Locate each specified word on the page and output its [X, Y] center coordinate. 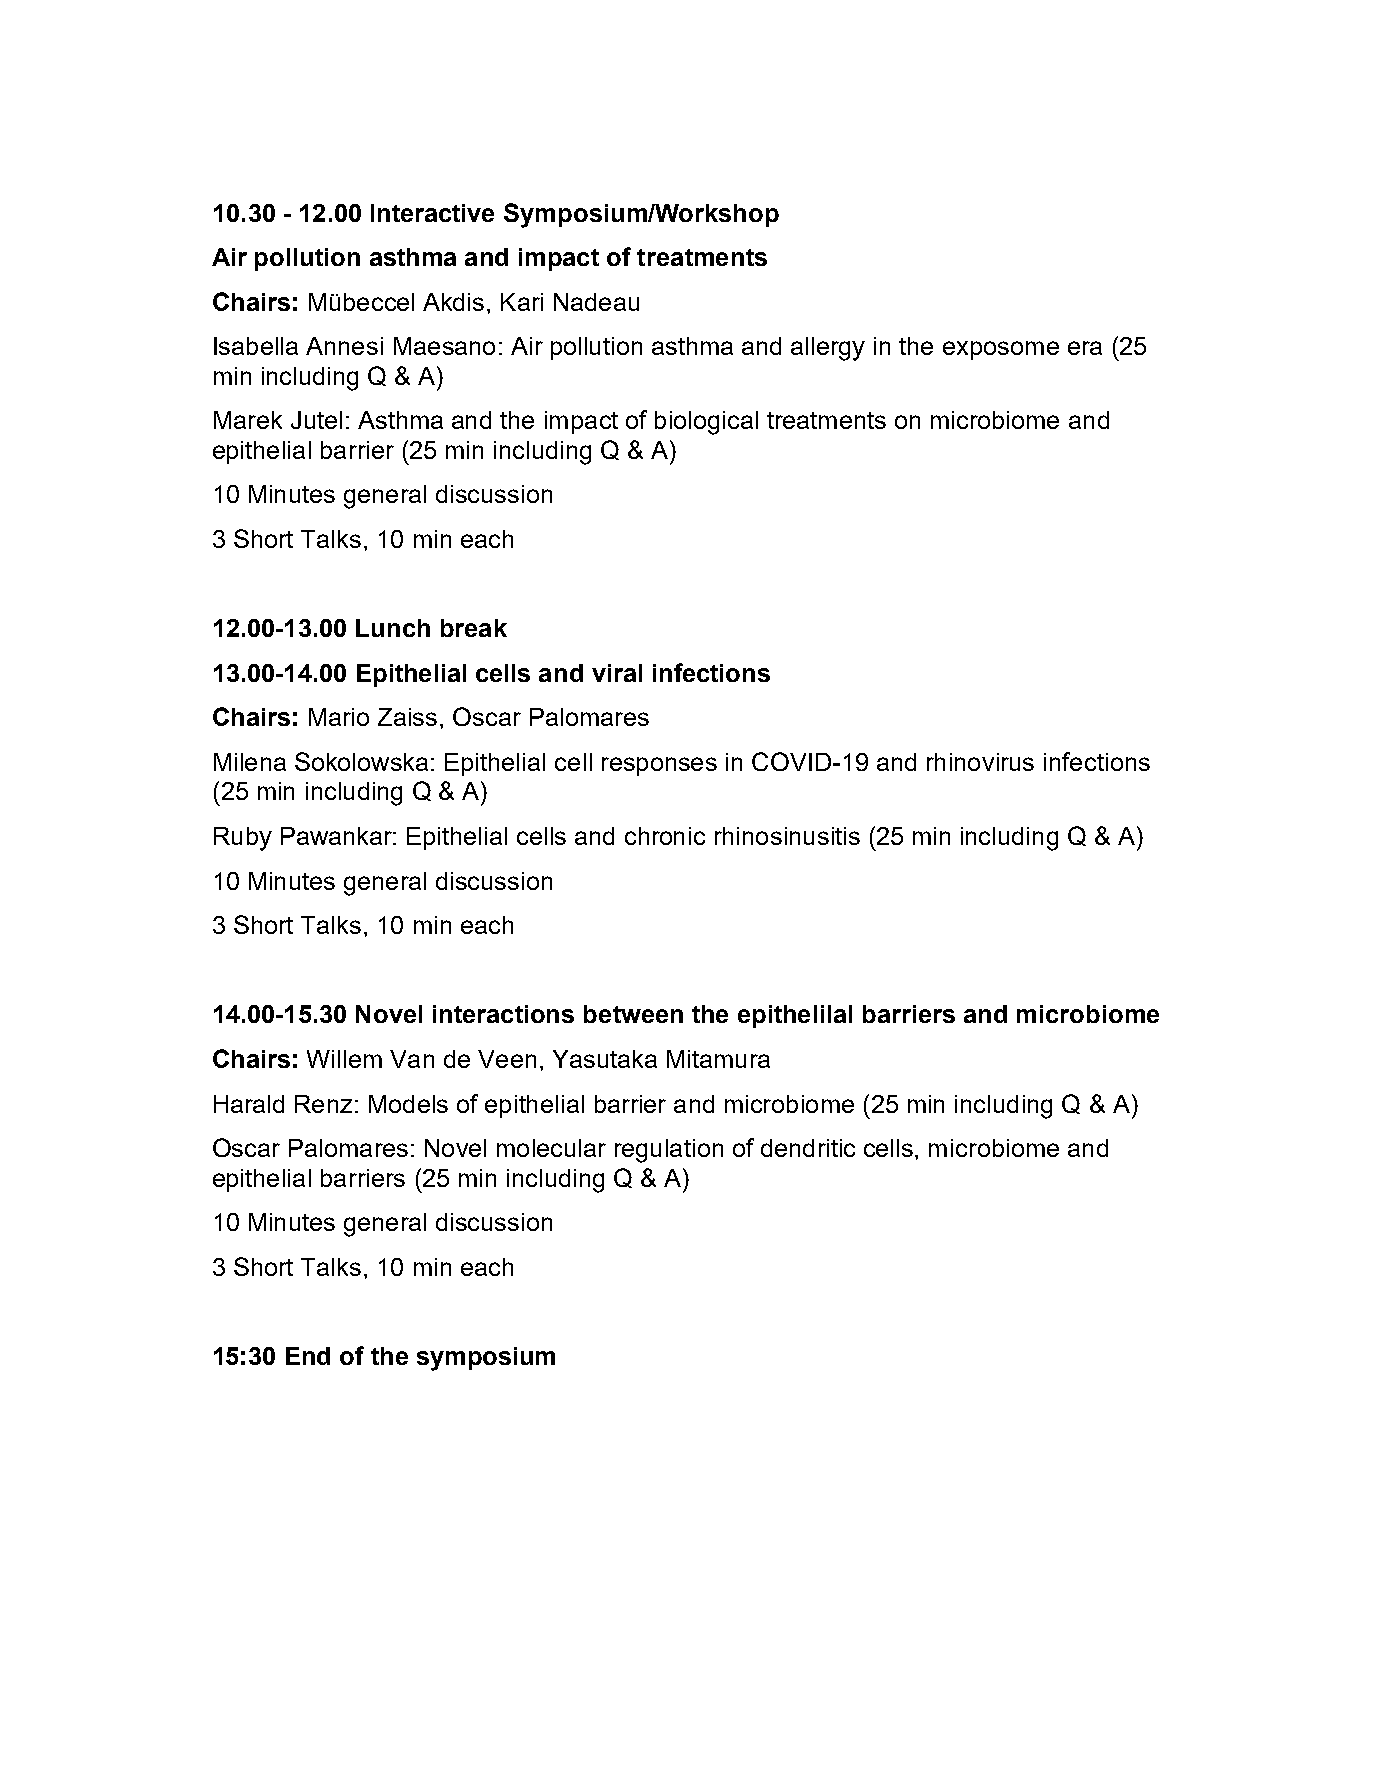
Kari [522, 302]
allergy [828, 349]
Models [408, 1104]
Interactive [432, 213]
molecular [551, 1148]
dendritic [808, 1148]
